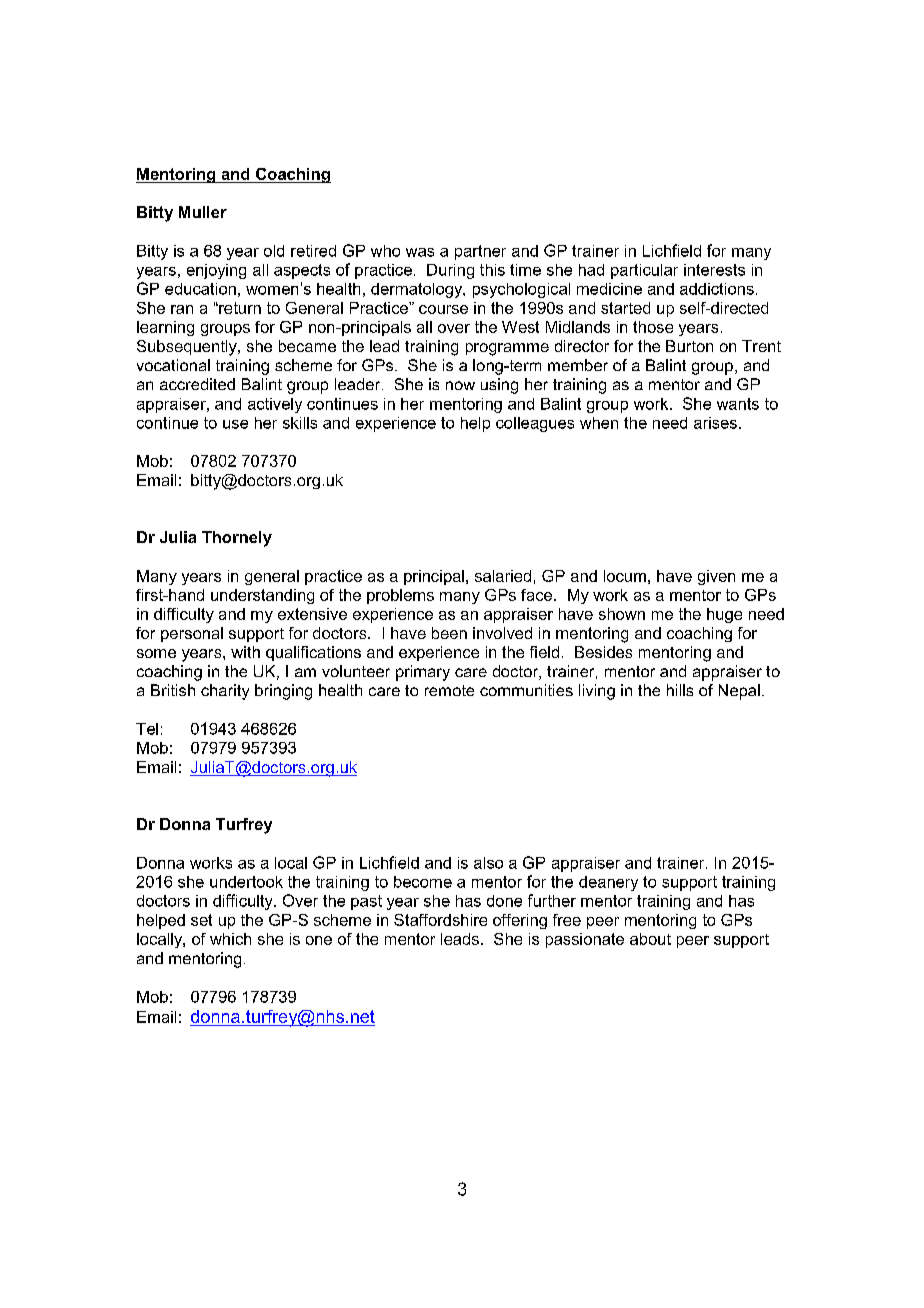 The image size is (924, 1308). Describe the element at coordinates (440, 920) in the document. I see `Staffordshire` at that location.
